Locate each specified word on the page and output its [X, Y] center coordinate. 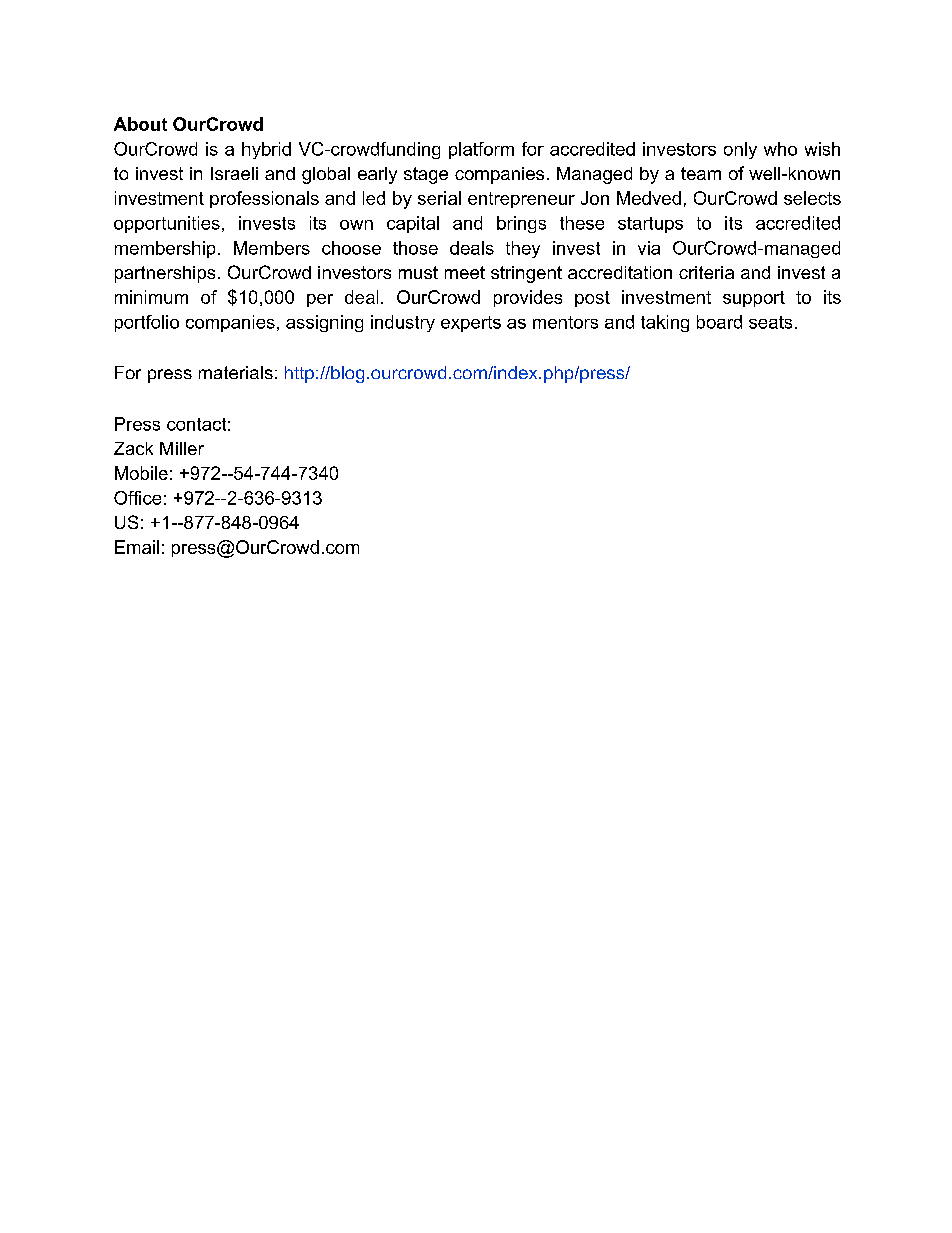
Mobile [141, 473]
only [740, 150]
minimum [151, 297]
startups [650, 225]
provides [528, 298]
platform [481, 150]
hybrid [266, 150]
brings [521, 224]
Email [137, 547]
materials [236, 372]
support [754, 299]
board [719, 322]
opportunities [167, 224]
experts [471, 324]
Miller [182, 448]
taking [665, 323]
